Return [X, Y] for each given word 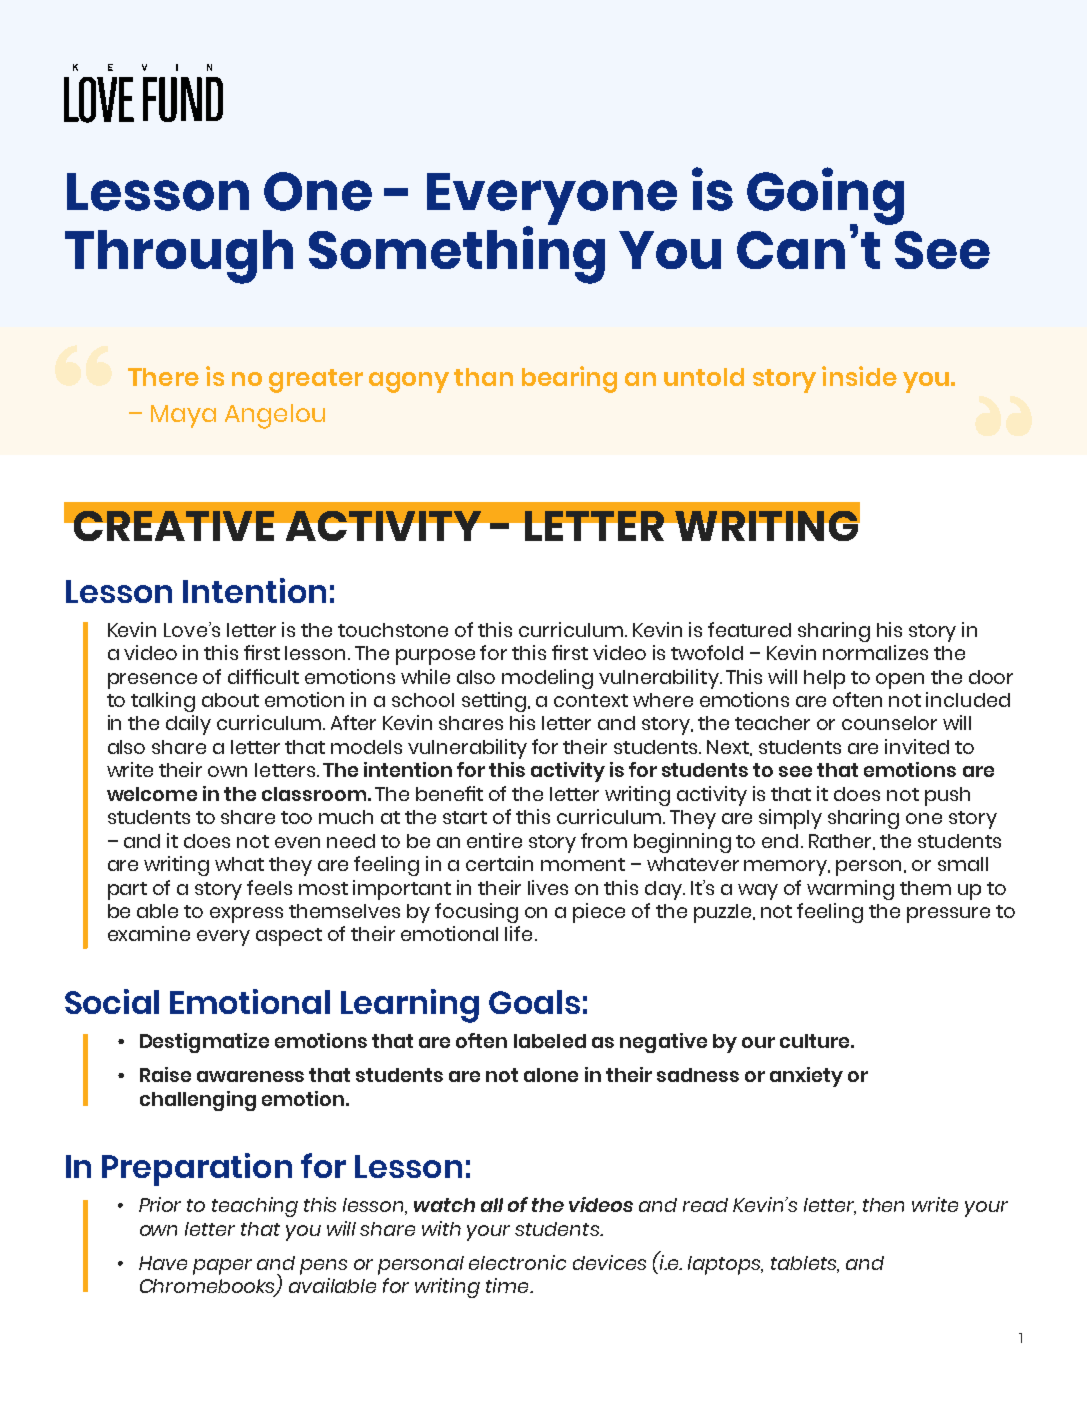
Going [825, 197]
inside [859, 376]
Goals [534, 1002]
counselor [889, 723]
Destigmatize [204, 1043]
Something [457, 254]
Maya [183, 416]
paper [222, 1267]
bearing [569, 379]
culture [816, 1041]
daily [188, 725]
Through [179, 257]
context [591, 700]
